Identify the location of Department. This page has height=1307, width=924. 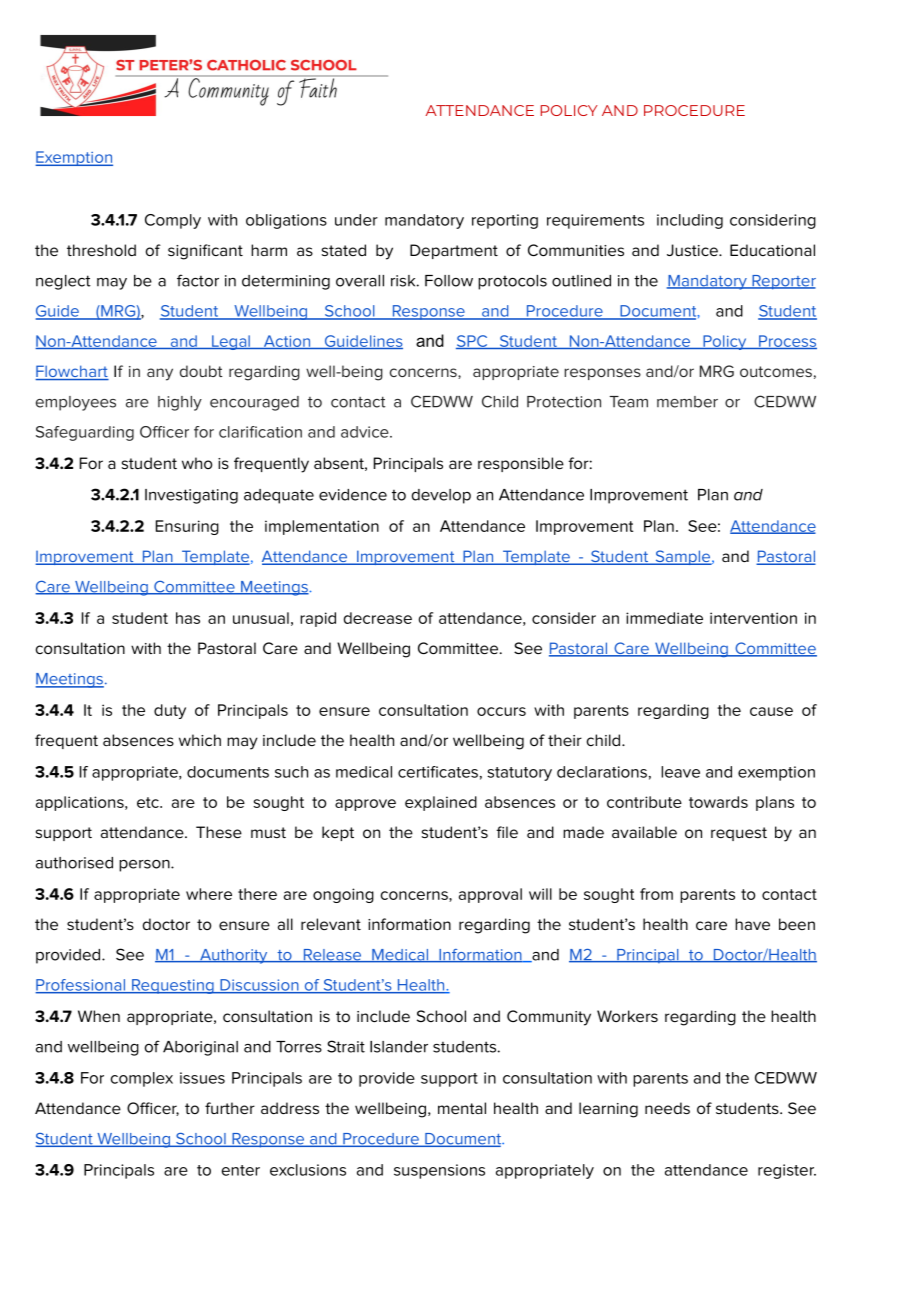
(454, 251).
